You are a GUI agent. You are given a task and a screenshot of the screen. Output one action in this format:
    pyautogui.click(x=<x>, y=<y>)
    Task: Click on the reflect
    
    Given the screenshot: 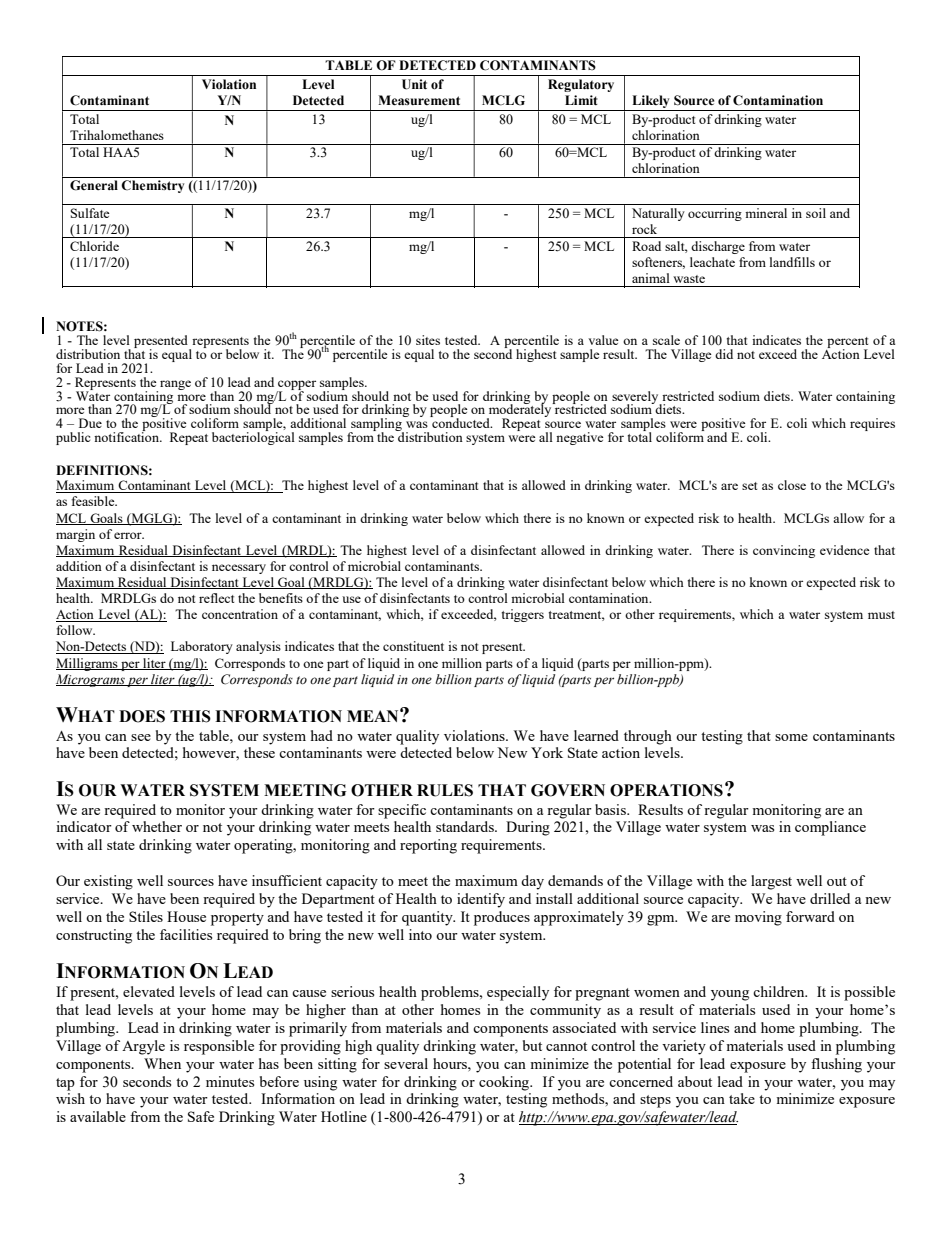 What is the action you would take?
    pyautogui.click(x=216, y=598)
